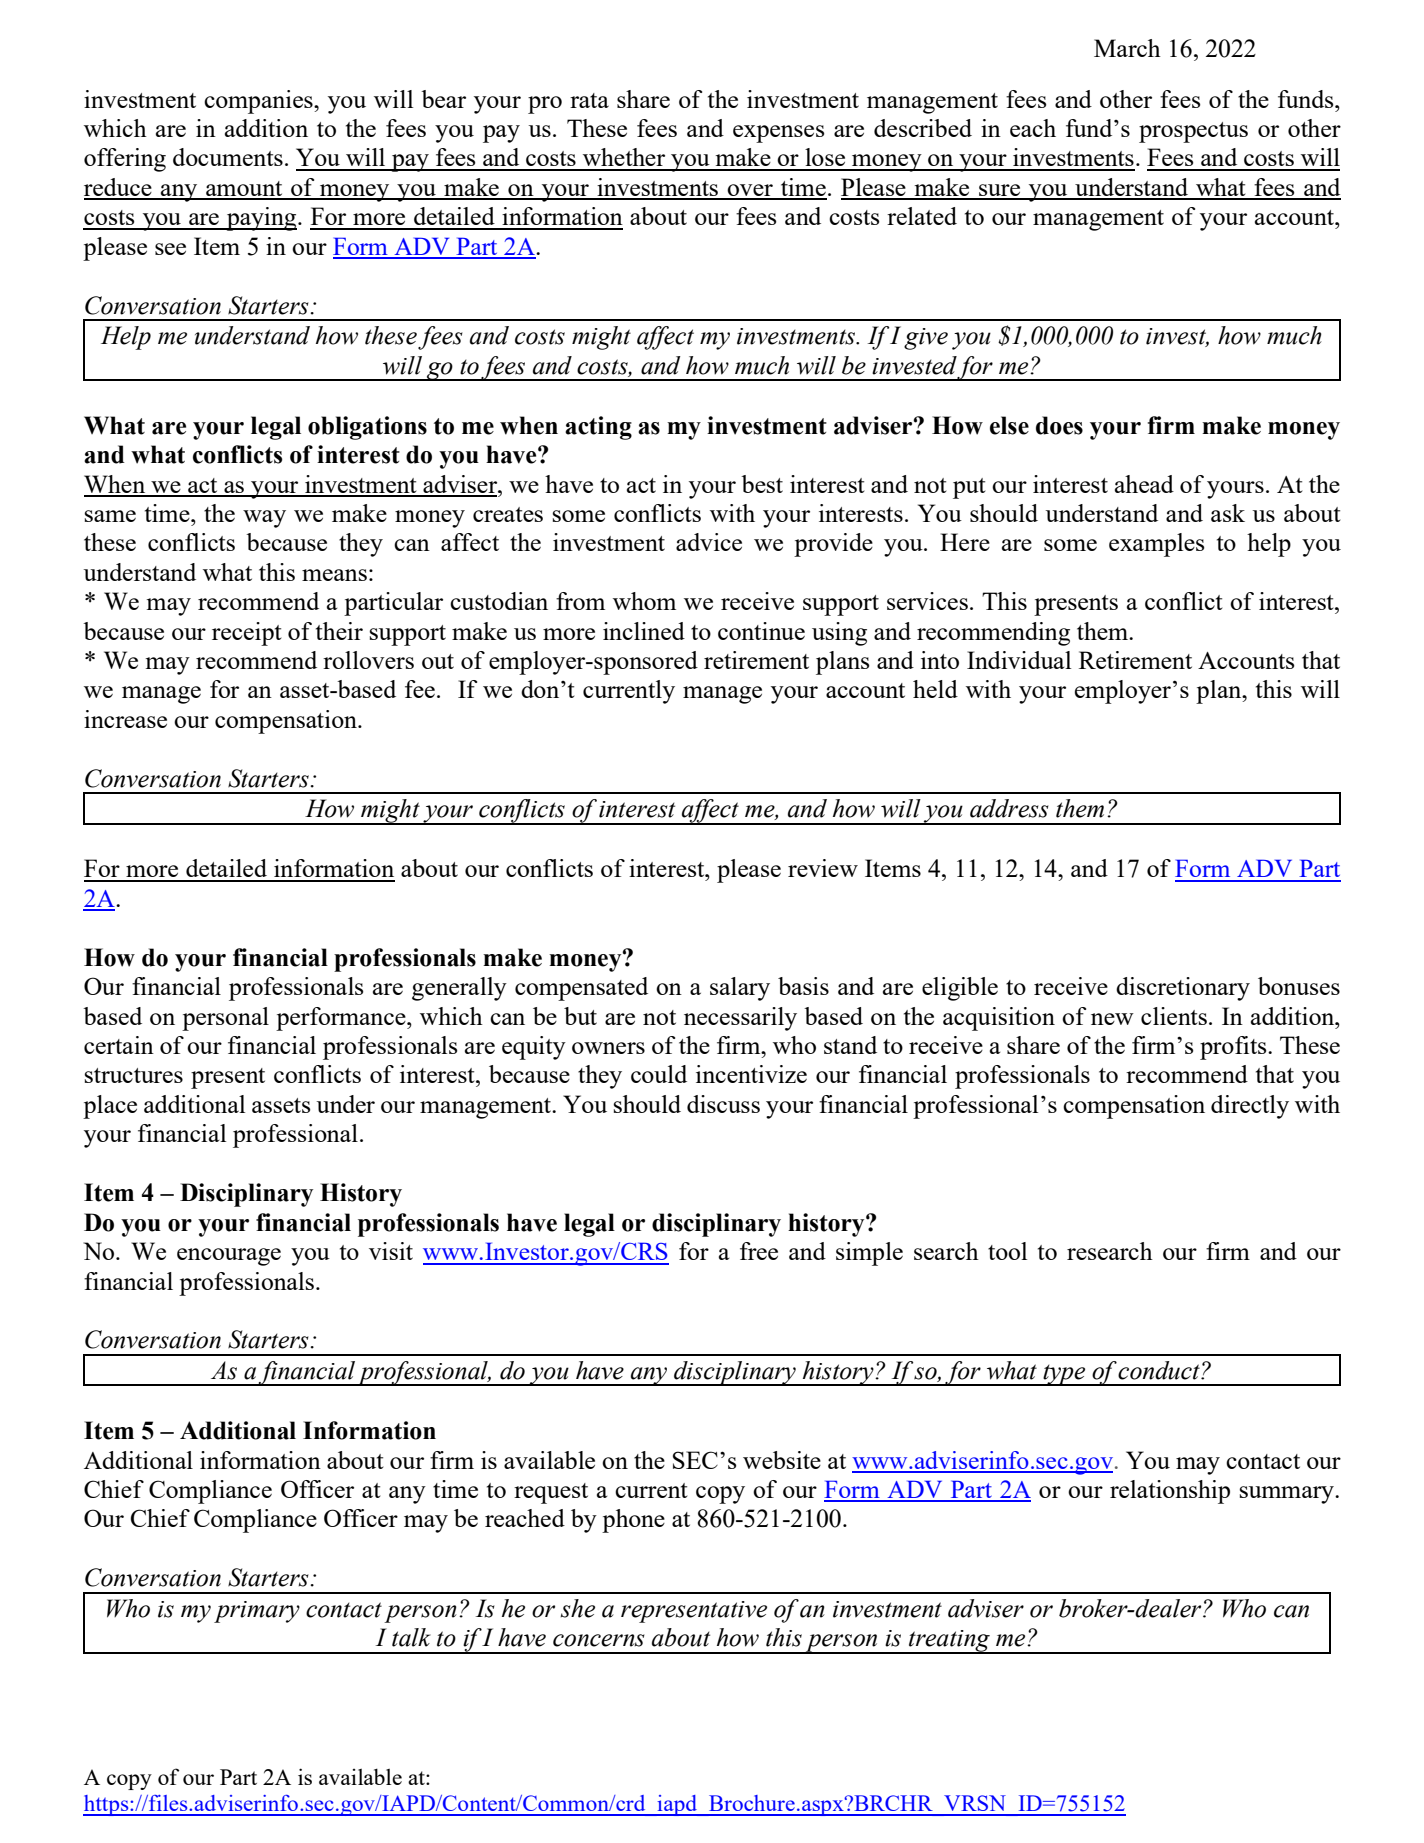 This screenshot has width=1424, height=1843. Describe the element at coordinates (247, 634) in the screenshot. I see `receipt` at that location.
